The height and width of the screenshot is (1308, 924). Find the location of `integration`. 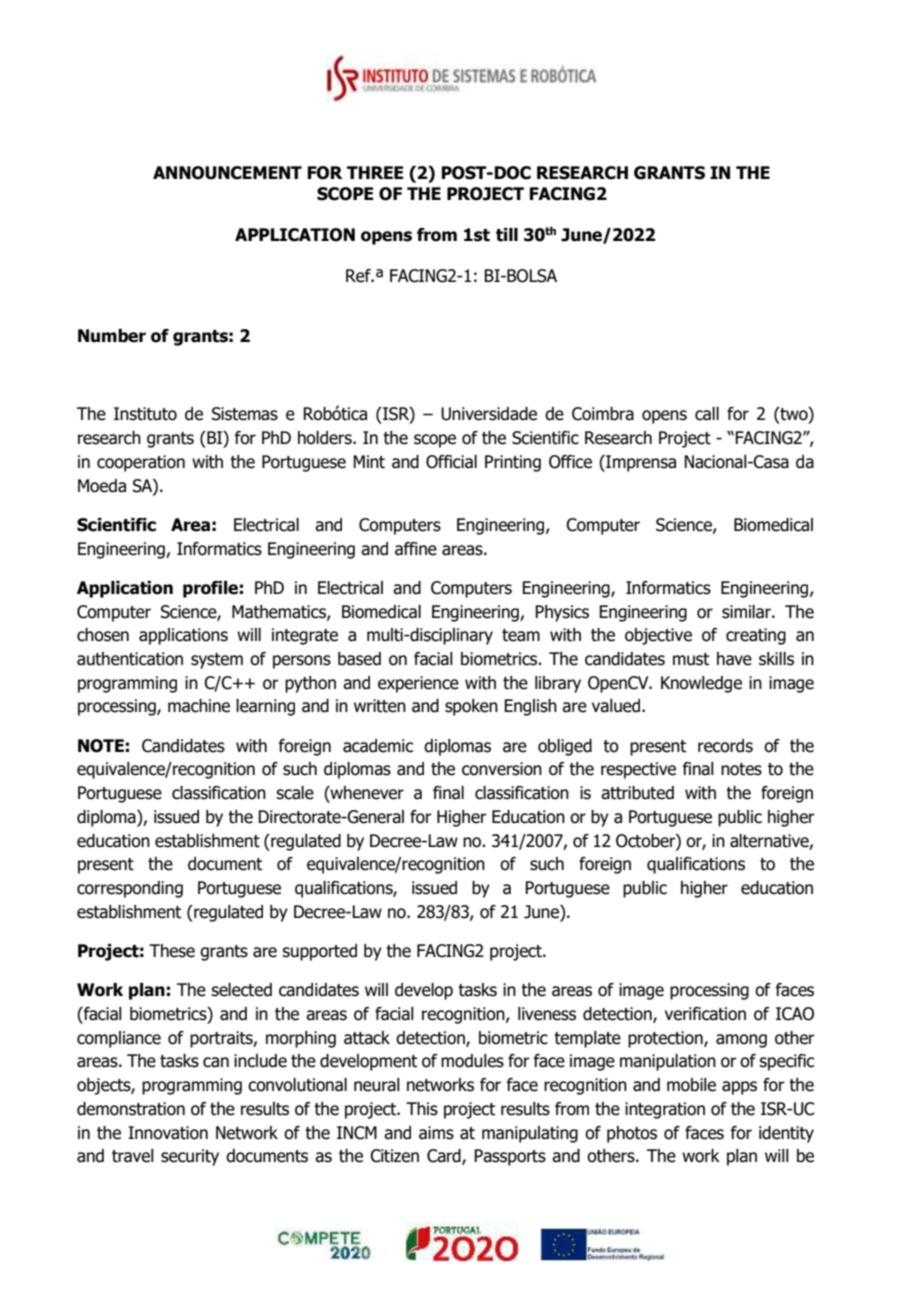

integration is located at coordinates (665, 1110).
